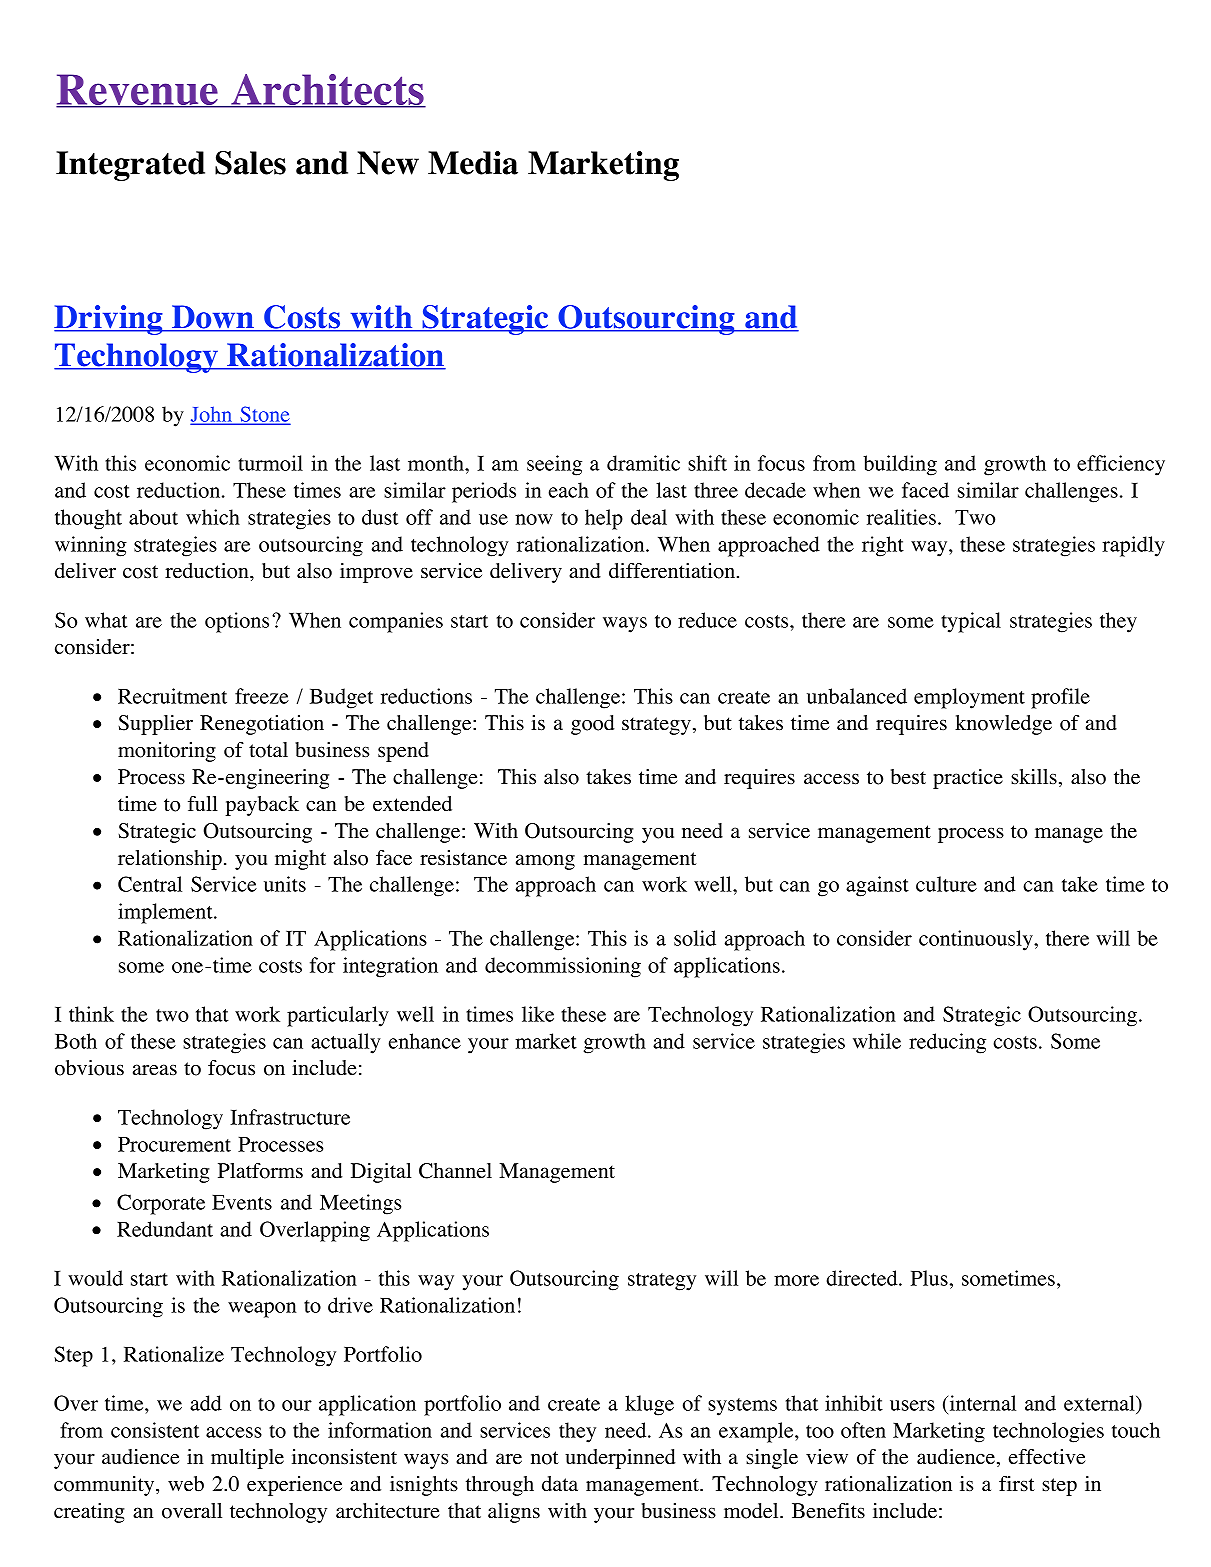 The height and width of the document is (1567, 1211). Describe the element at coordinates (155, 1070) in the document. I see `areas` at that location.
